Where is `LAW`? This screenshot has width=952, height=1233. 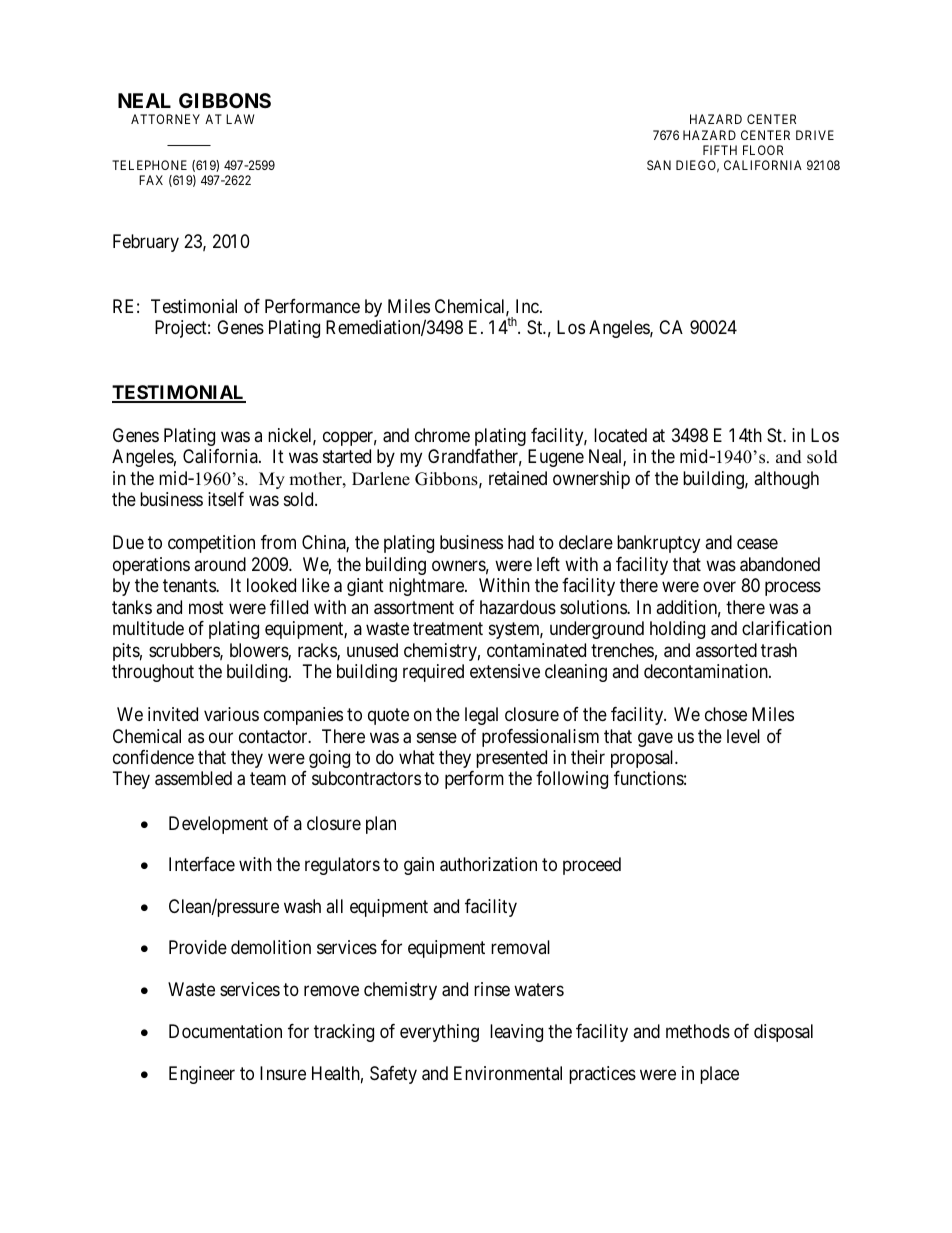 LAW is located at coordinates (240, 119).
